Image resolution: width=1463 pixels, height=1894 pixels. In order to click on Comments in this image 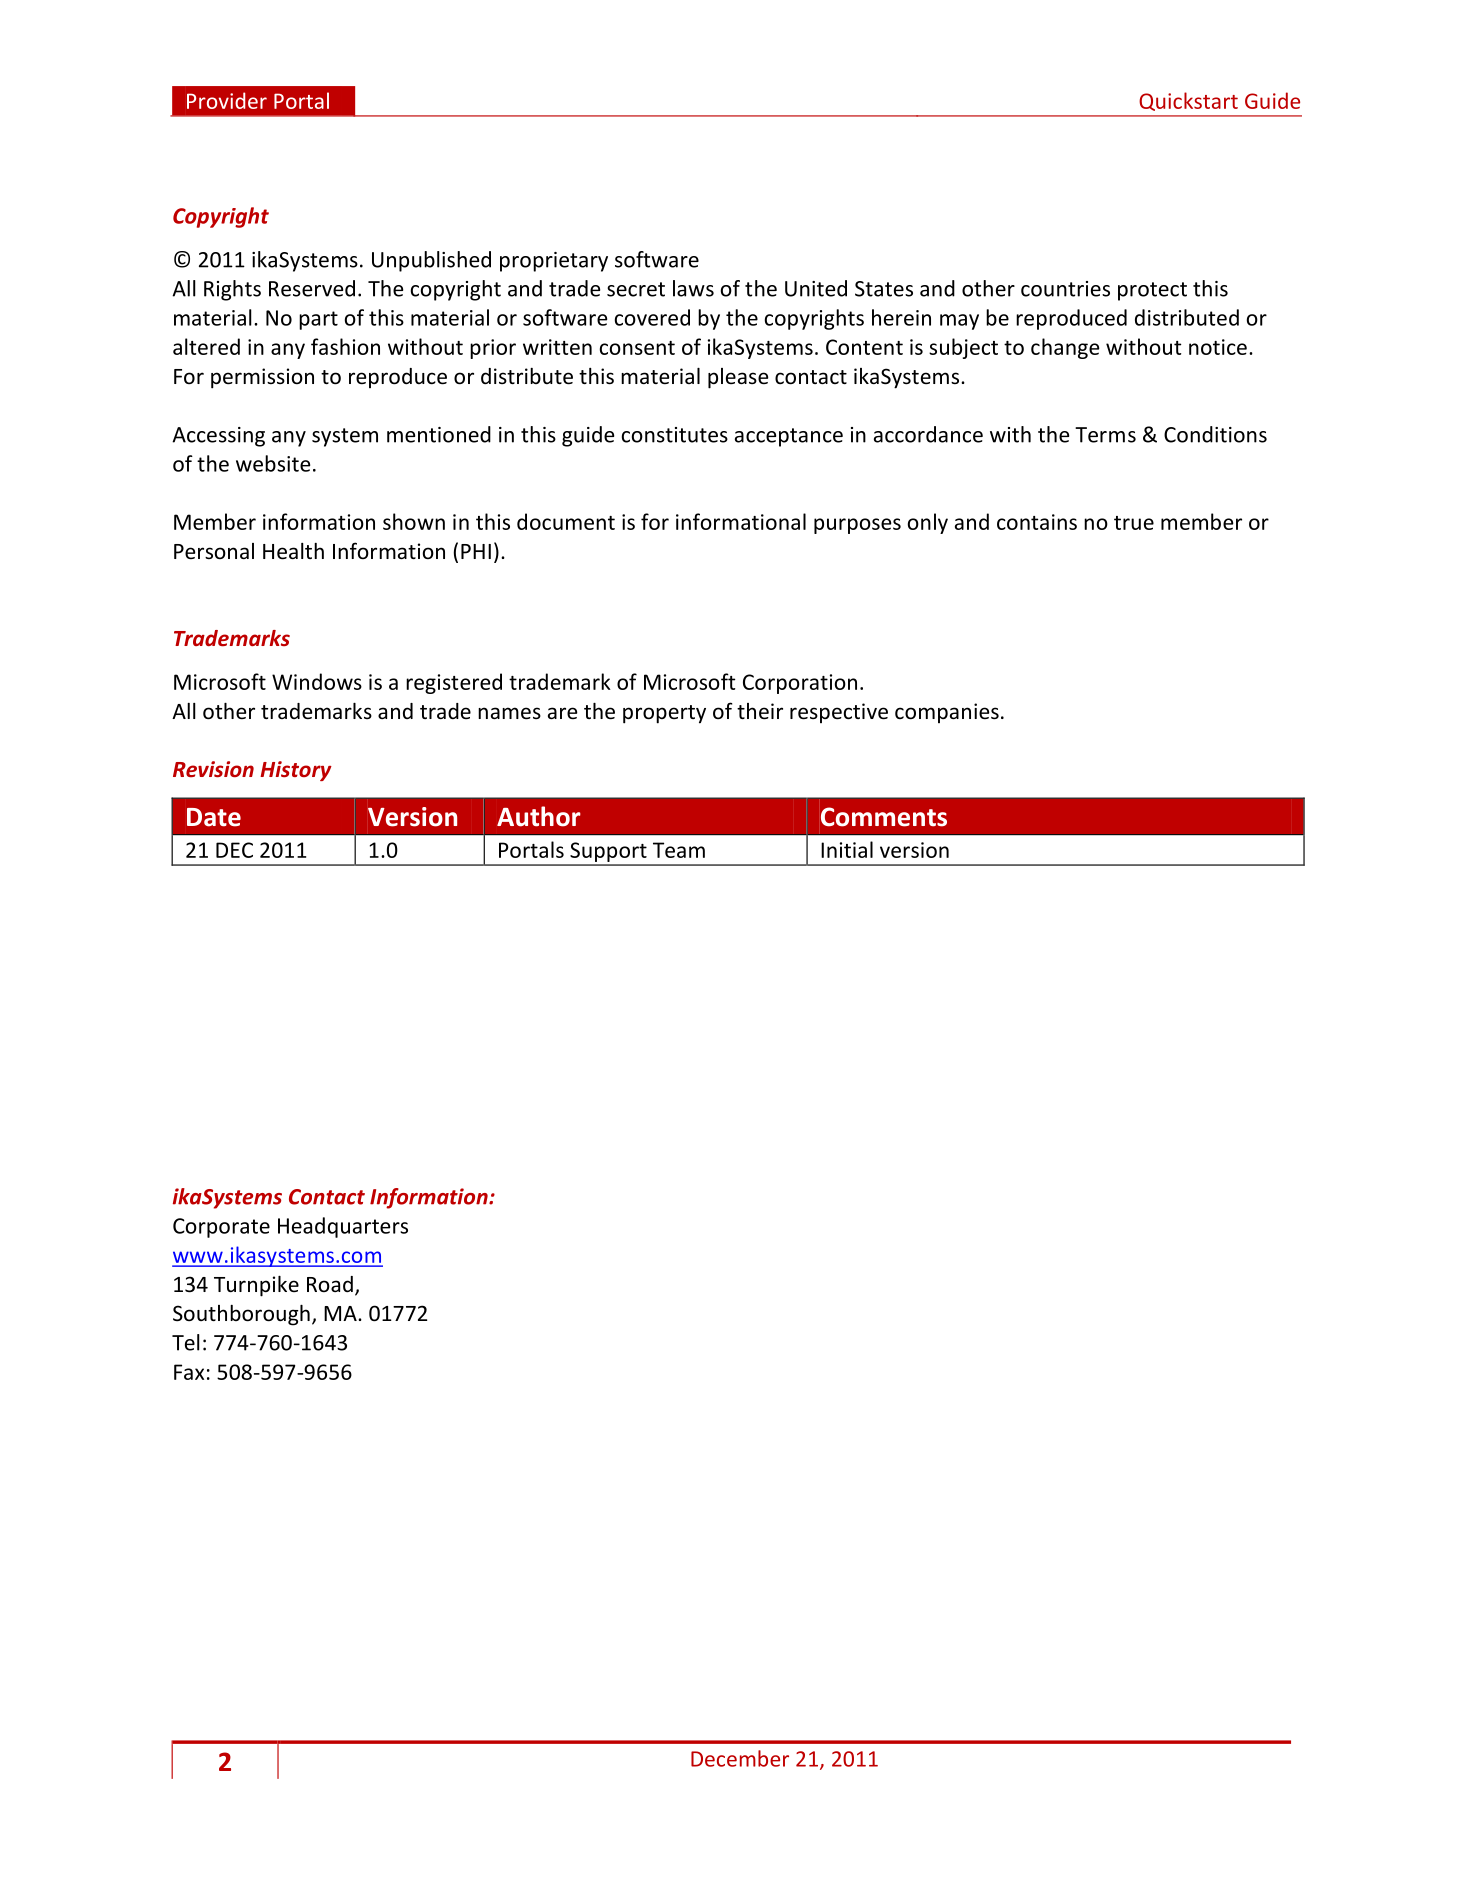, I will do `click(884, 817)`.
